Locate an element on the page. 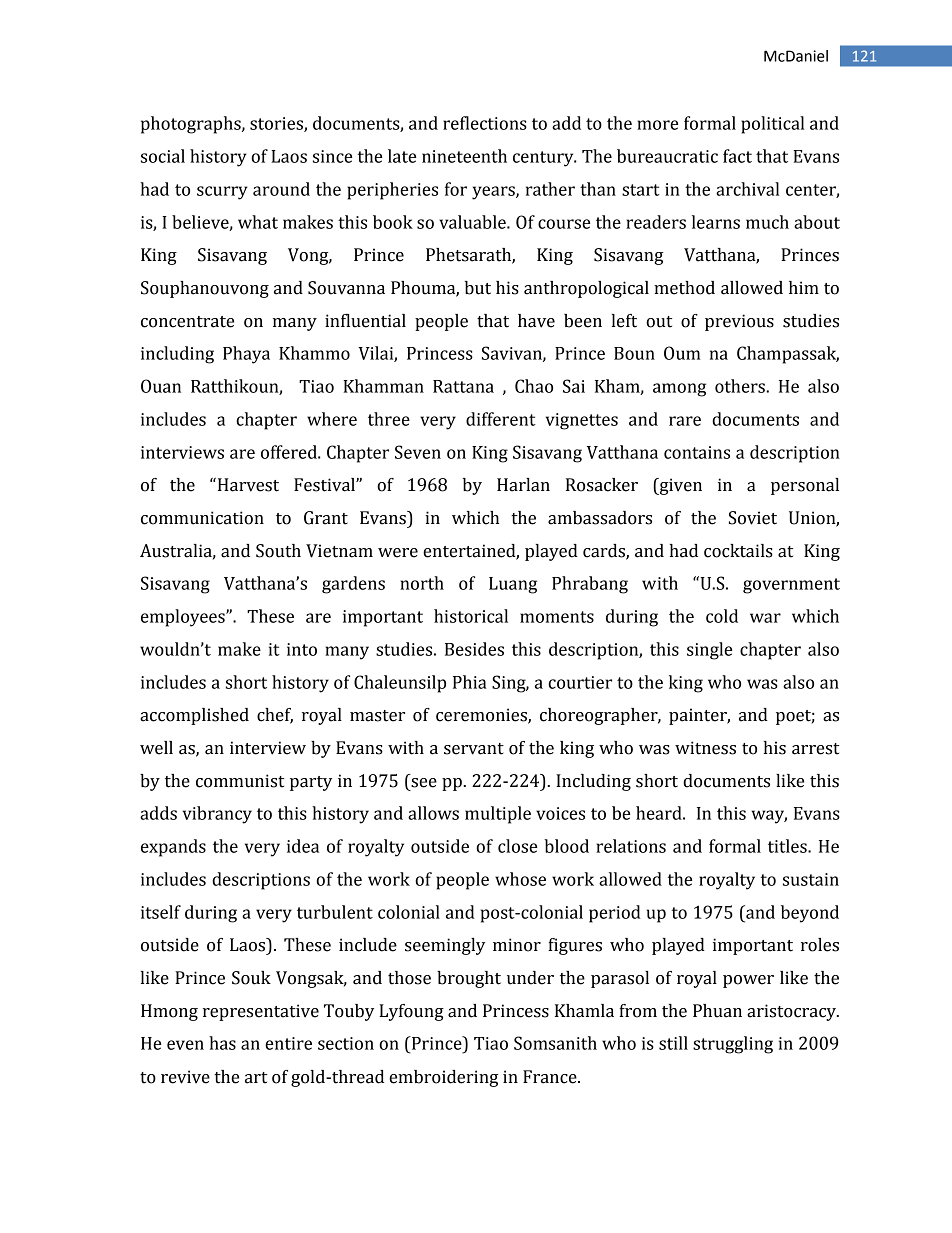  embroidering is located at coordinates (443, 1078).
